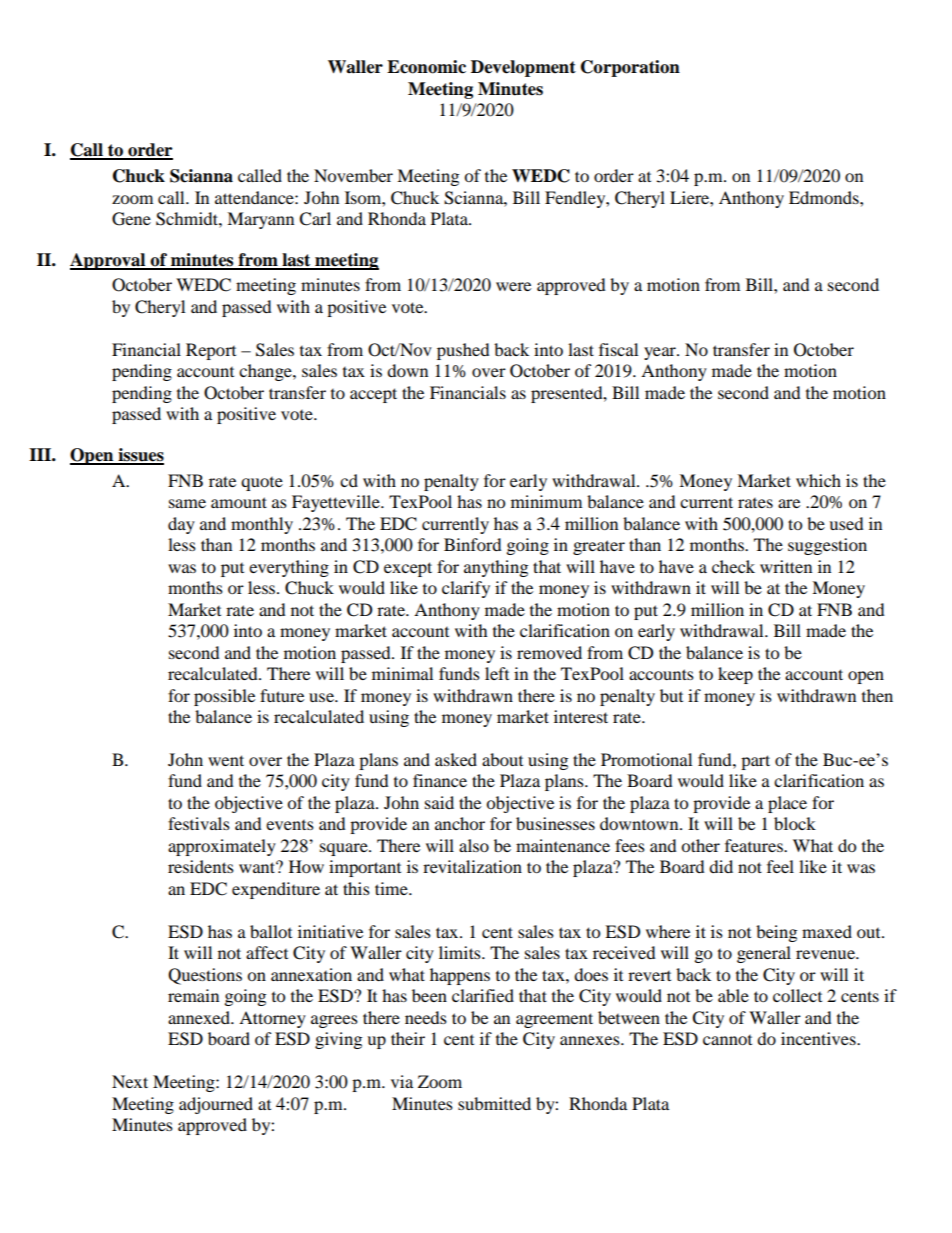 The width and height of the document is (952, 1233). I want to click on cannot, so click(727, 1040).
